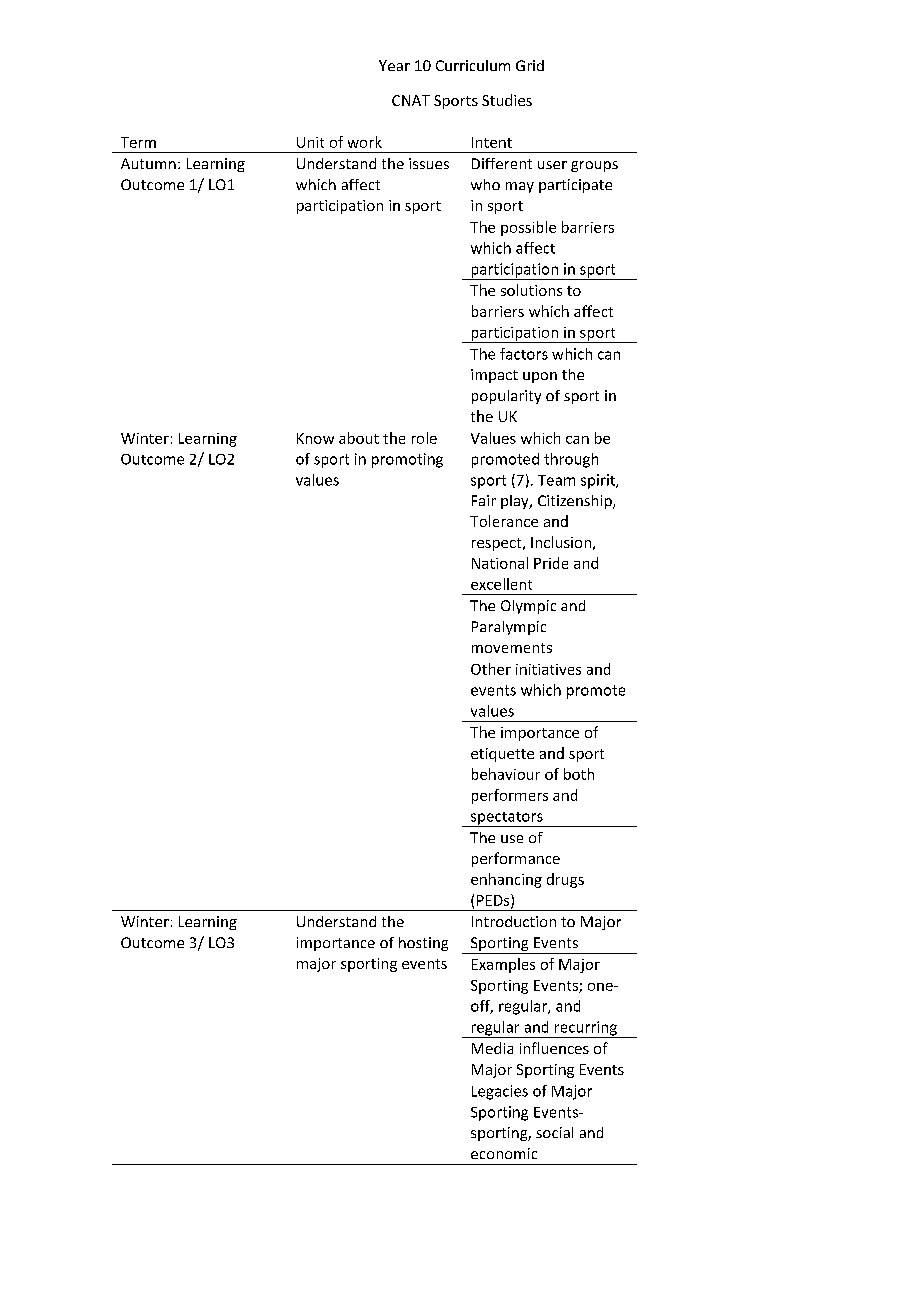 This document has height=1308, width=924. I want to click on Term, so click(138, 142).
